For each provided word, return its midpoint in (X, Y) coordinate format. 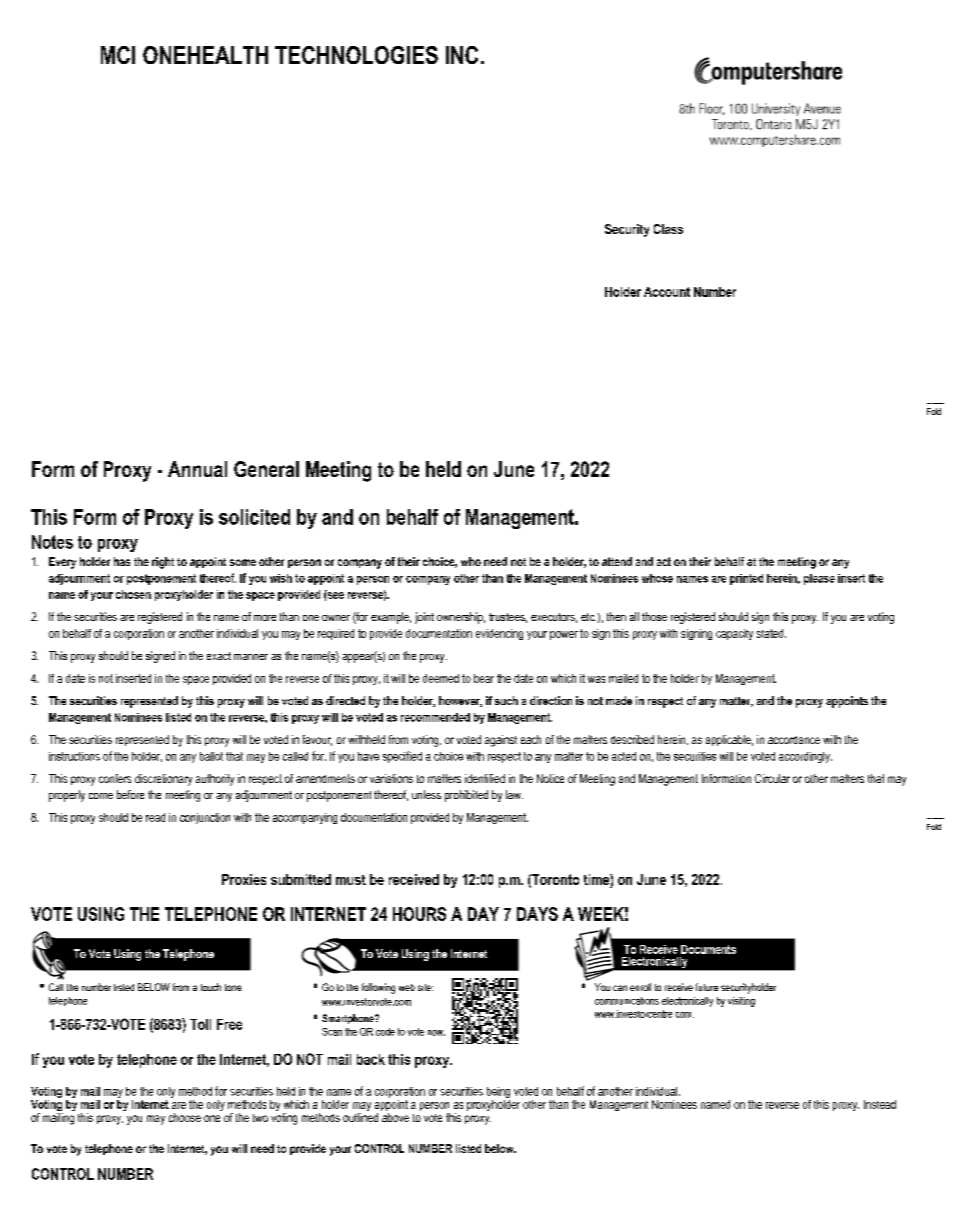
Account (667, 292)
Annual (197, 469)
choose (185, 1117)
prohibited (466, 796)
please (819, 579)
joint (424, 618)
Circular (772, 778)
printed (746, 579)
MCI (118, 55)
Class (668, 229)
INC (462, 55)
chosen (133, 594)
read (155, 817)
